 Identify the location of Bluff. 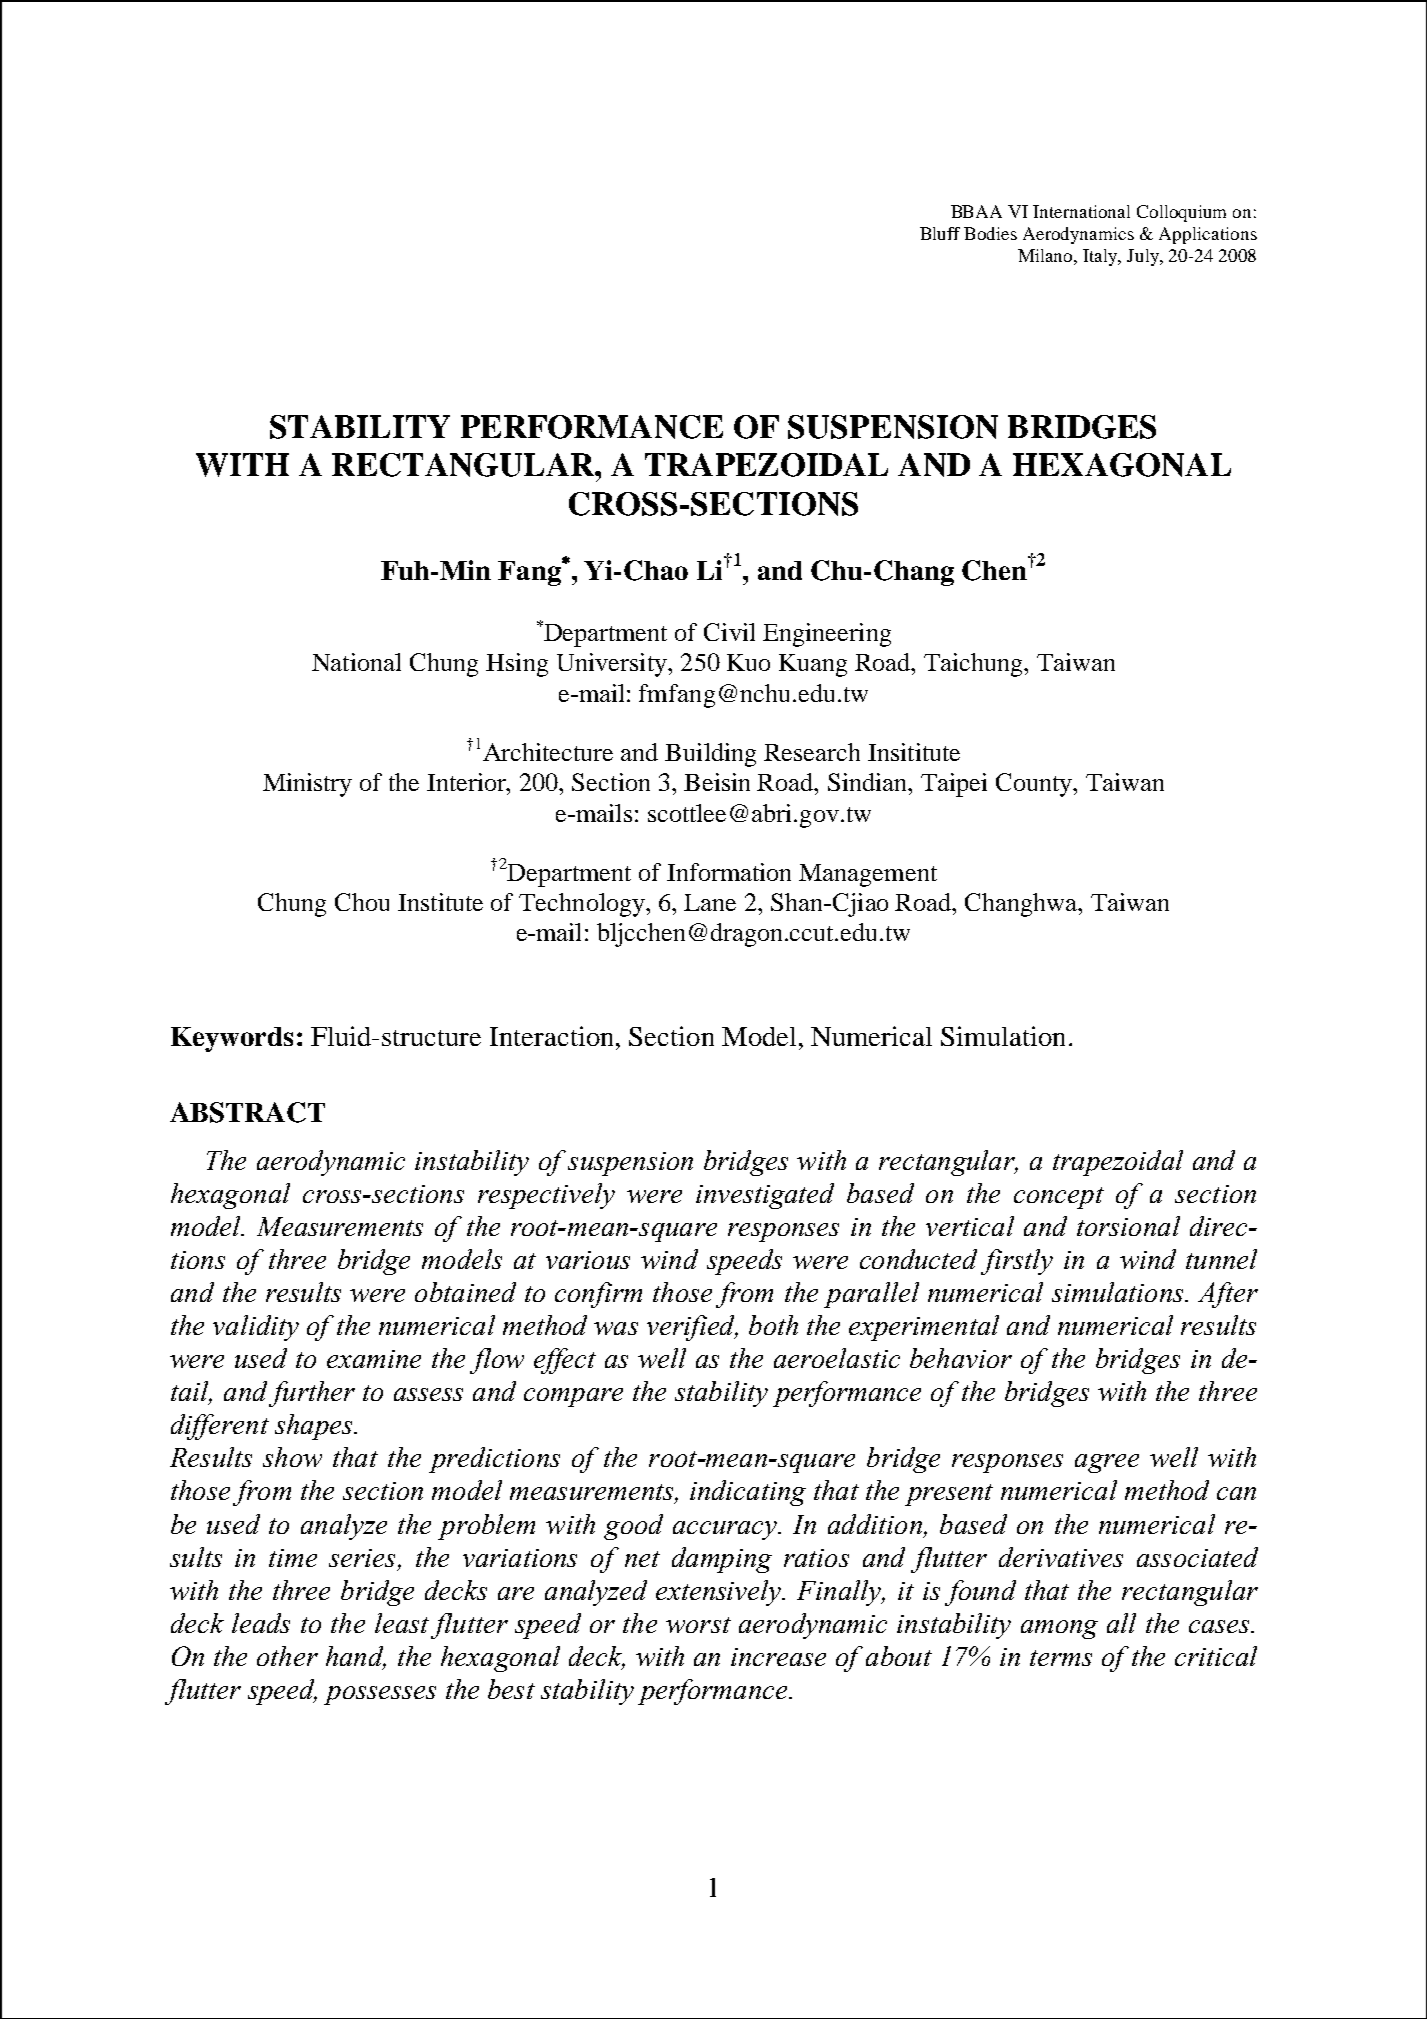
(940, 233).
